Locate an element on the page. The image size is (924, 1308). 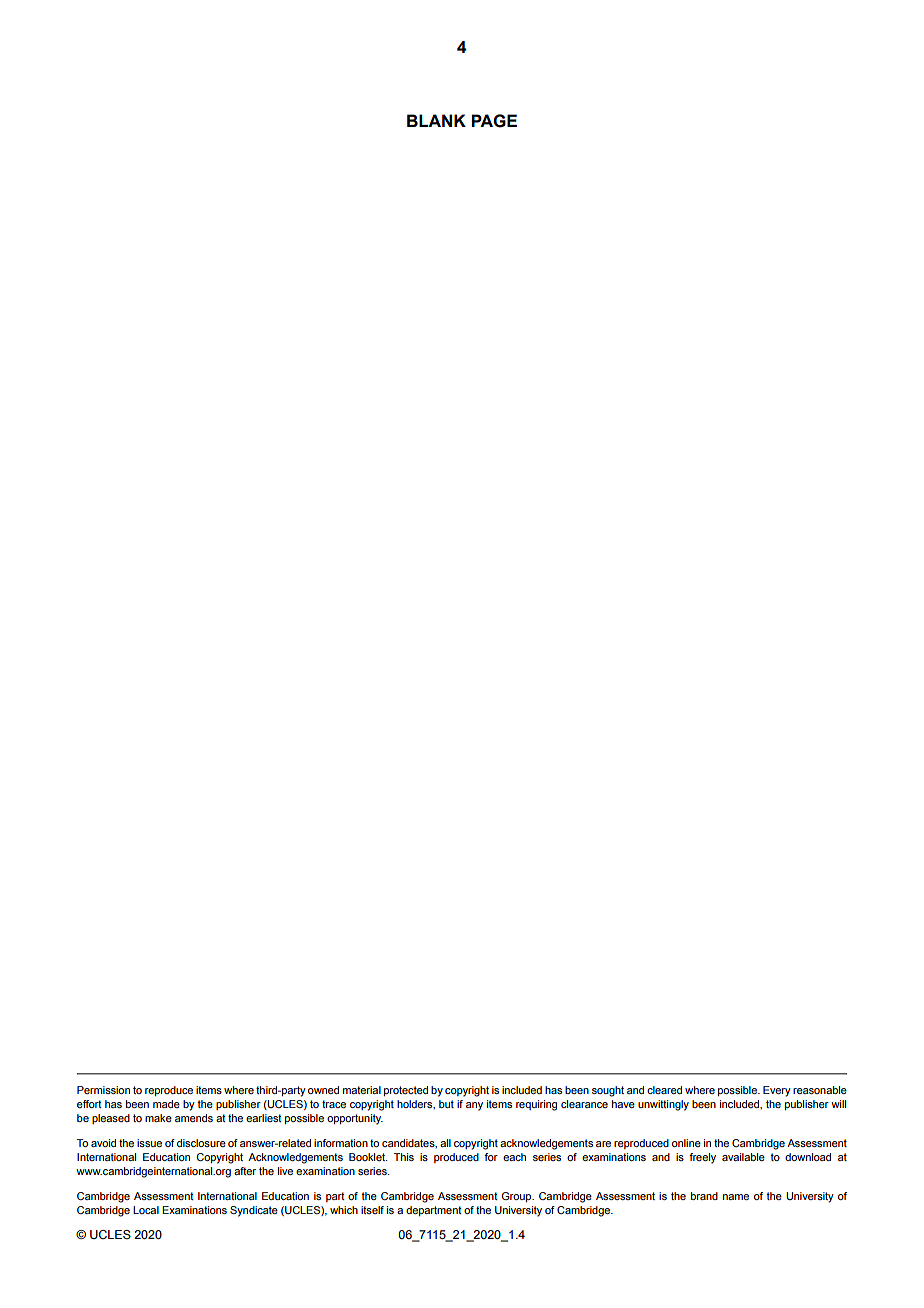
reasonable is located at coordinates (820, 1090).
